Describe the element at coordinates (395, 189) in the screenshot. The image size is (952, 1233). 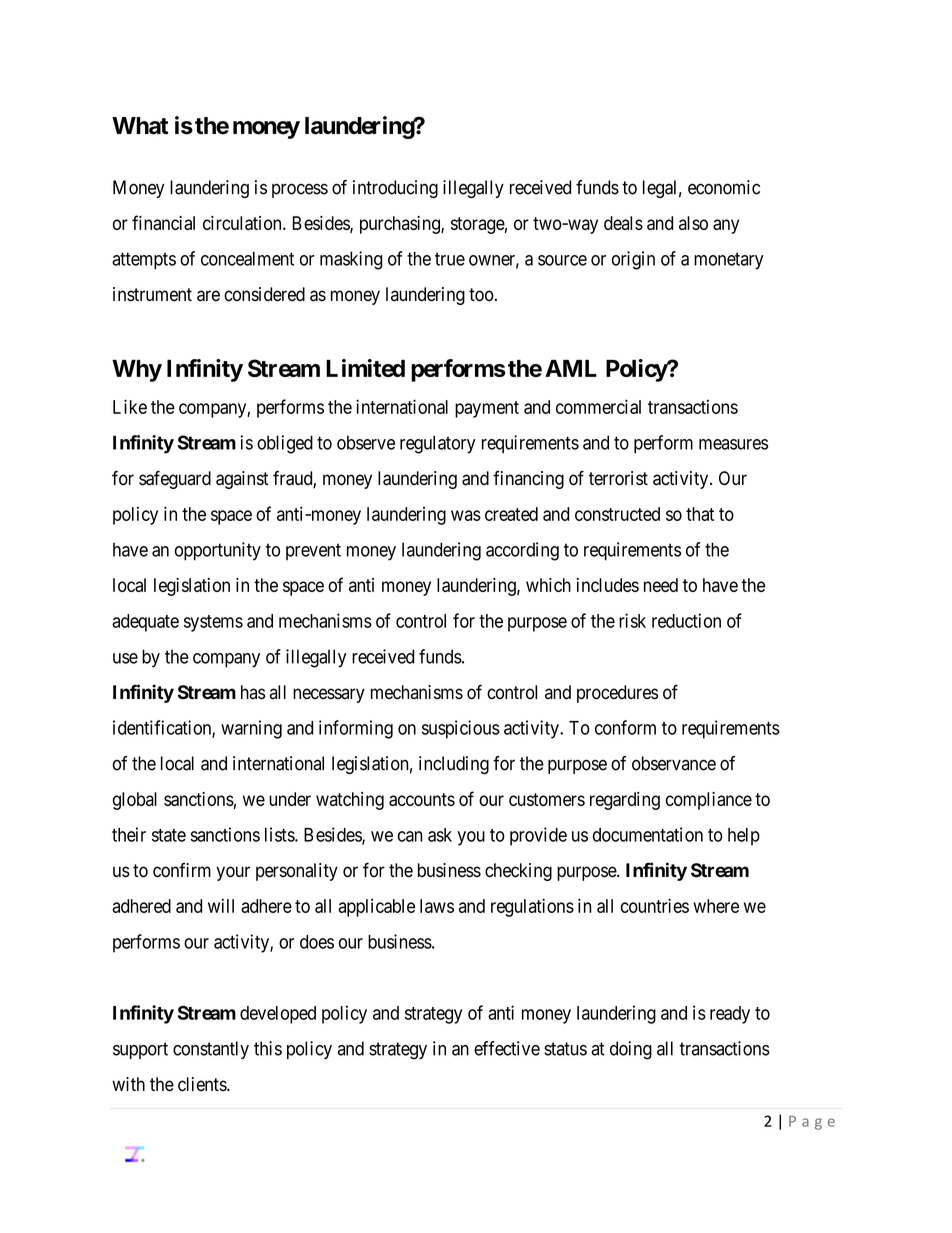
I see `introducing` at that location.
